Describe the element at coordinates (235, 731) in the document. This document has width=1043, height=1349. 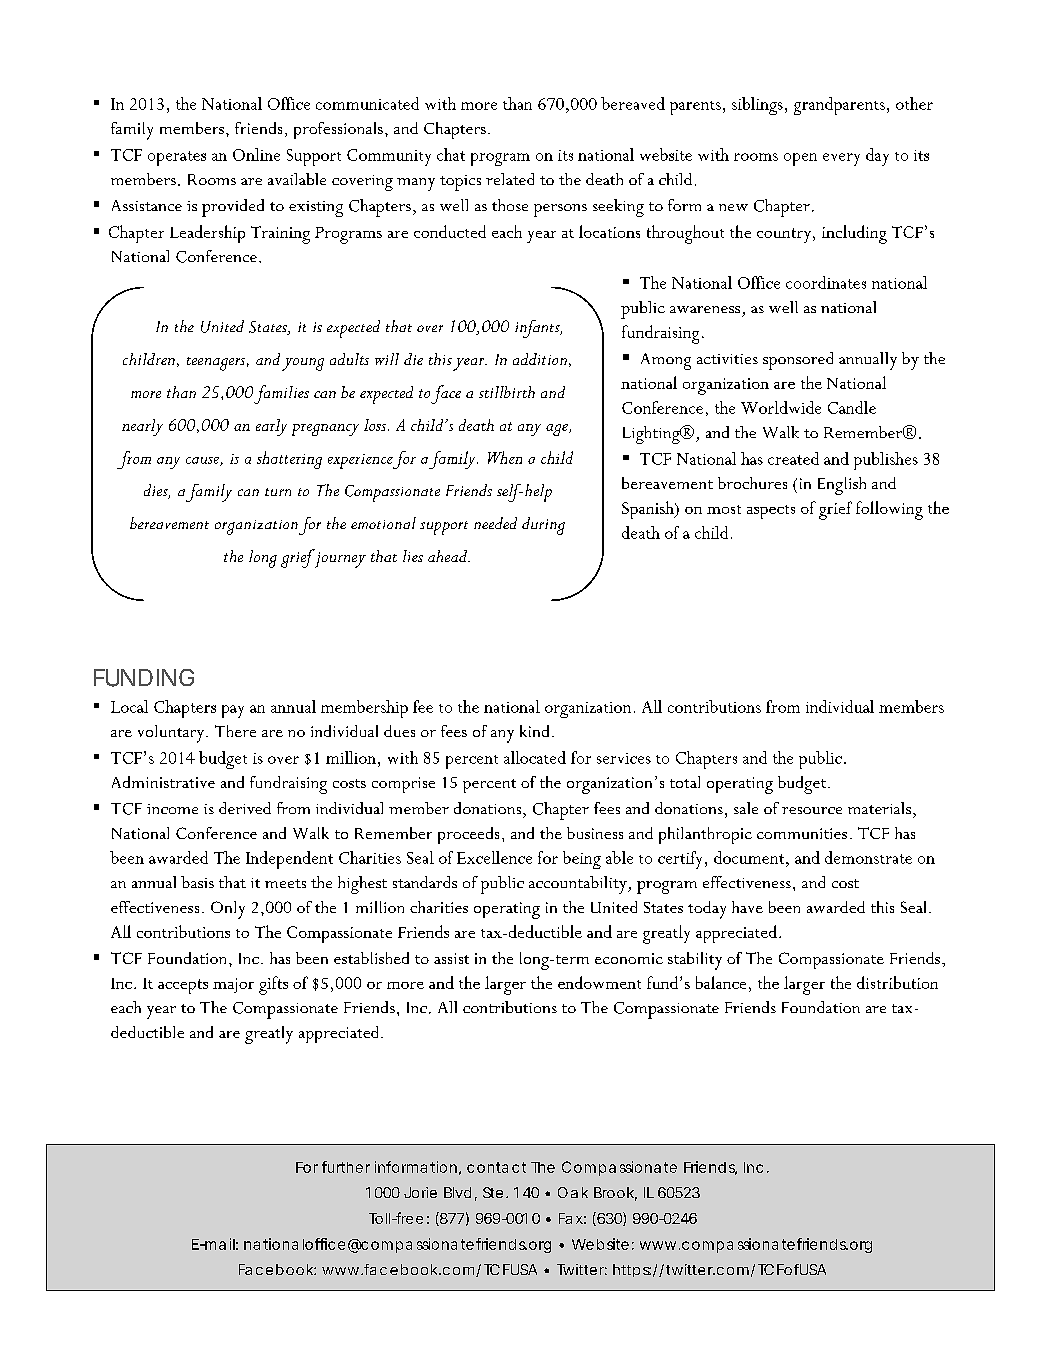
I see `There` at that location.
